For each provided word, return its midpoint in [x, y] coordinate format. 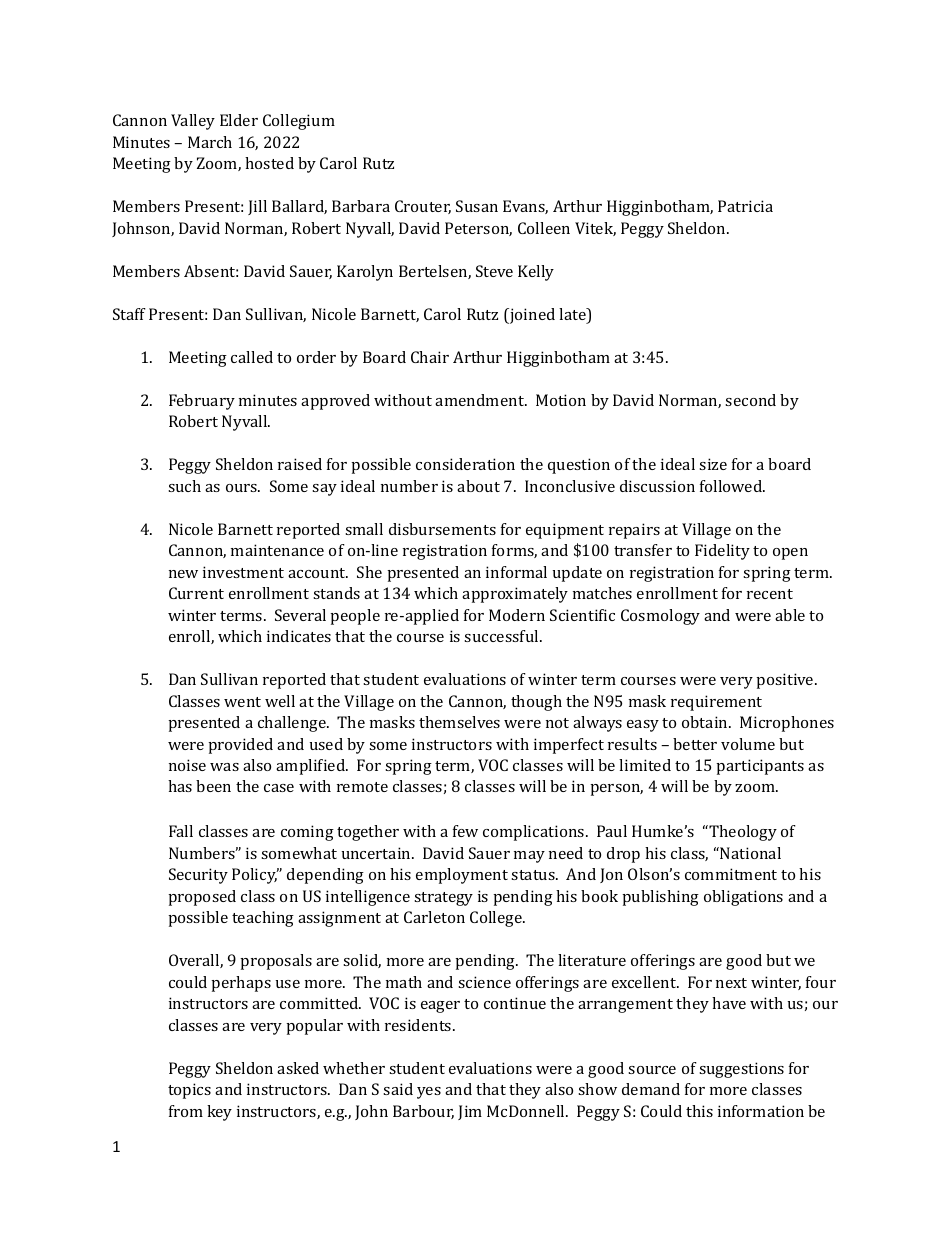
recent [770, 594]
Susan [477, 206]
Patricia [745, 206]
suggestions [741, 1070]
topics [189, 1091]
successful [502, 636]
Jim [470, 1112]
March [210, 142]
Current [196, 593]
